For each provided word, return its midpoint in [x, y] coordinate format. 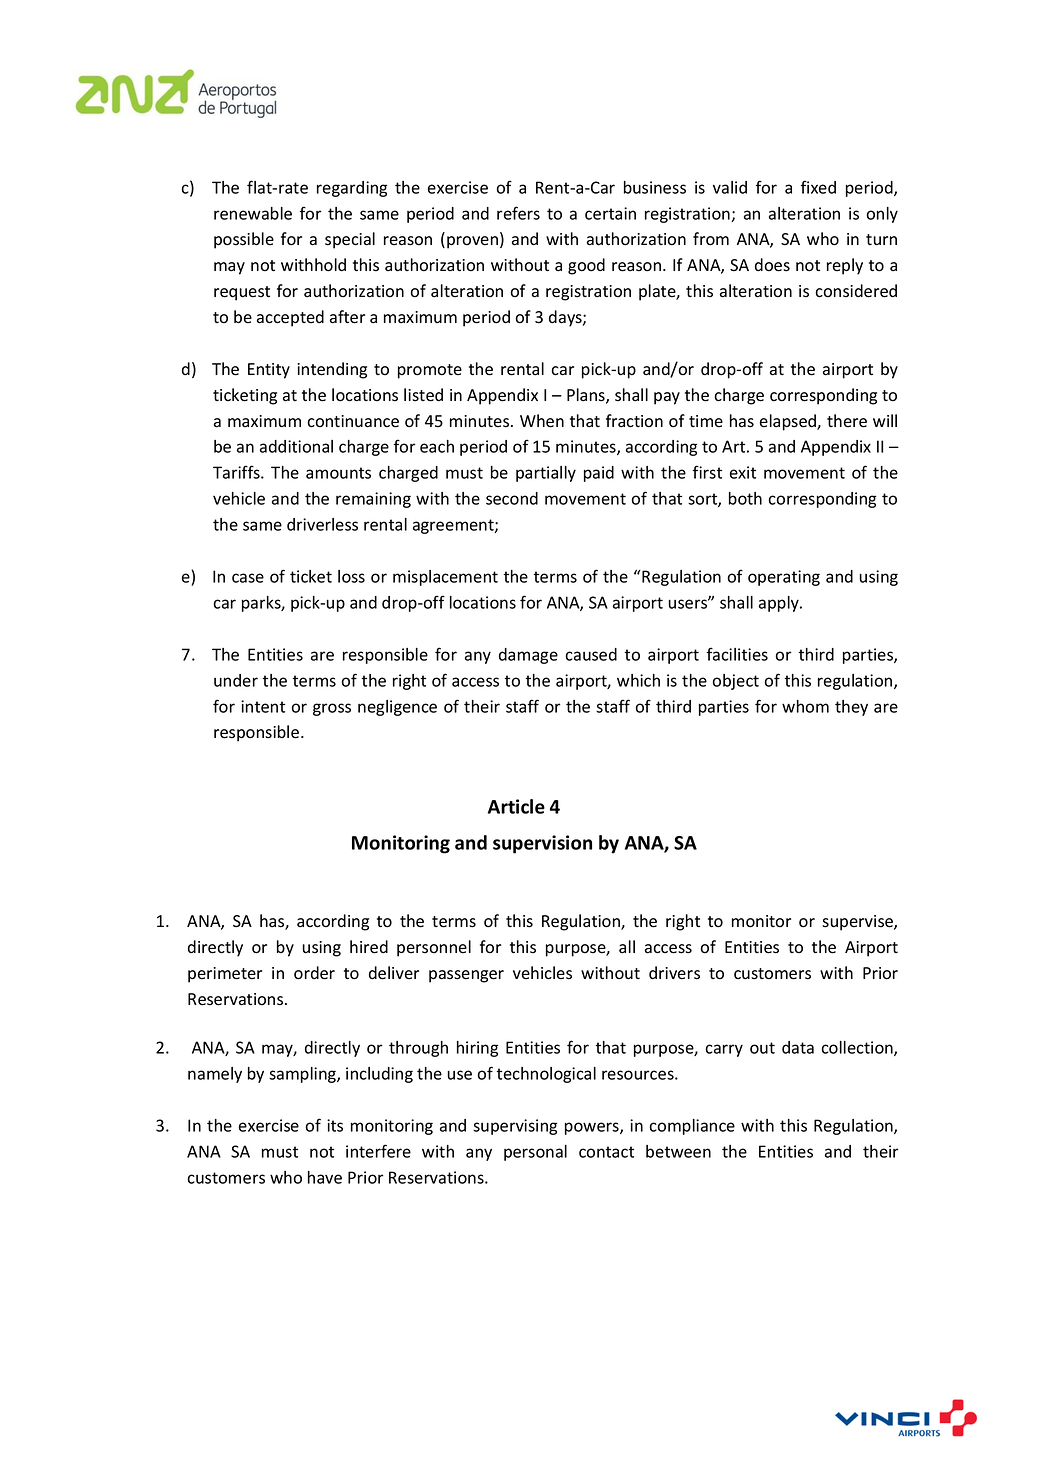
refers [518, 213]
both [745, 498]
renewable [253, 213]
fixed [818, 187]
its [335, 1125]
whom [805, 706]
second [512, 498]
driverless [322, 524]
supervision [542, 844]
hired [369, 947]
